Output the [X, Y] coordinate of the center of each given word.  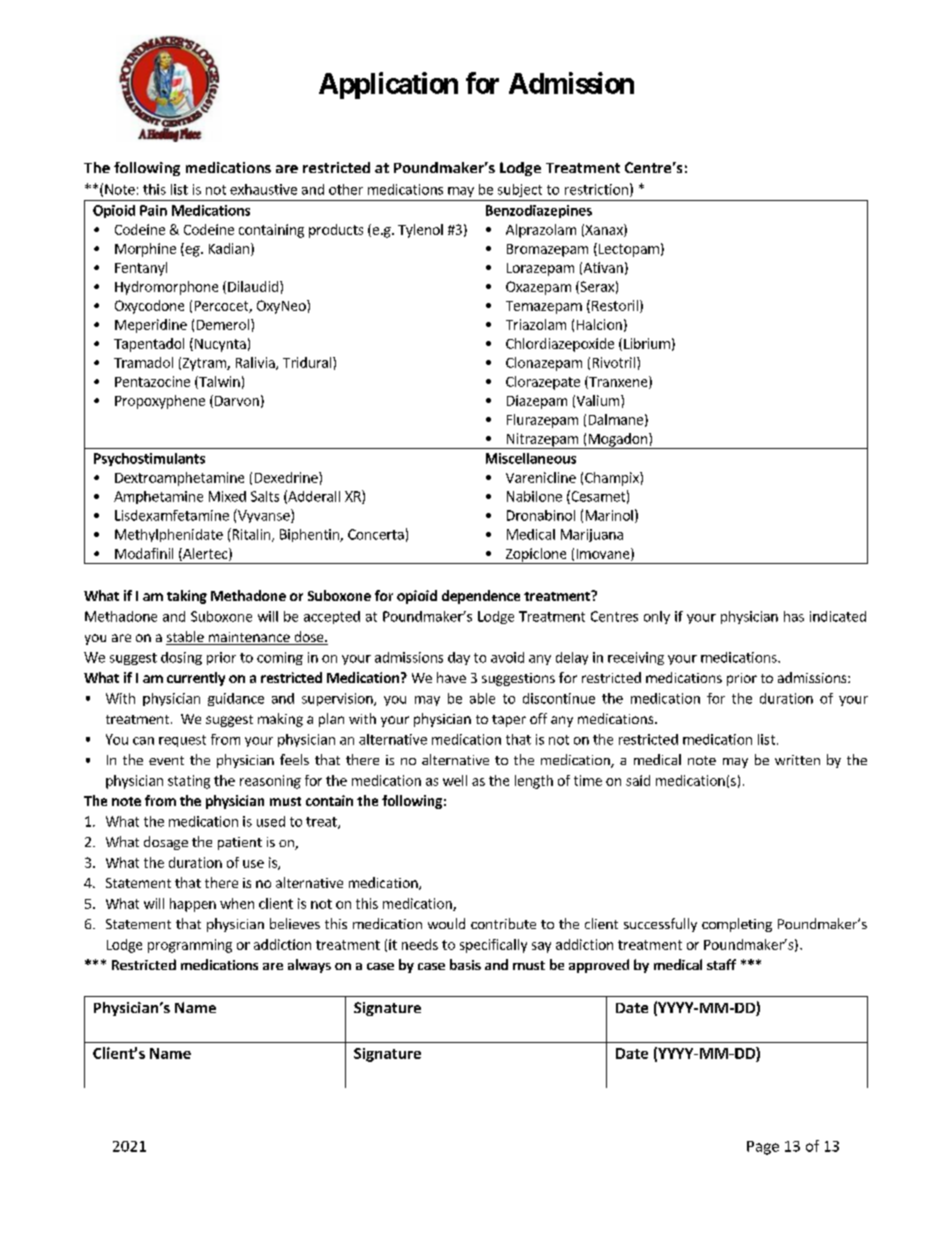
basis [465, 964]
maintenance [249, 638]
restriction [596, 189]
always [309, 966]
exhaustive [263, 189]
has [794, 616]
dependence [481, 597]
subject [520, 190]
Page [763, 1148]
